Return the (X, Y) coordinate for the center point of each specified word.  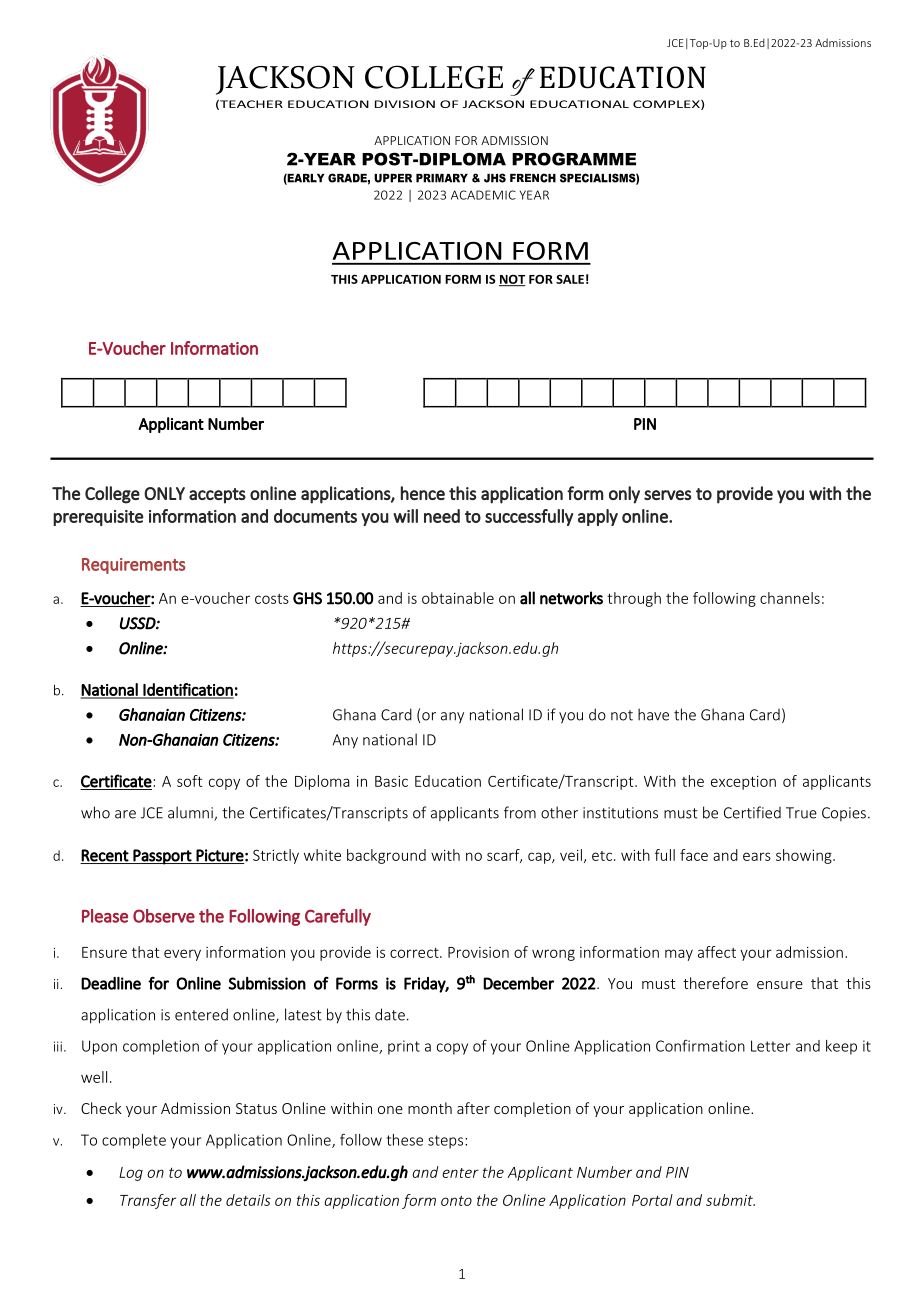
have (653, 714)
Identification (188, 690)
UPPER (393, 178)
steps (447, 1142)
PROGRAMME (574, 159)
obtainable (458, 598)
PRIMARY (442, 178)
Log (131, 1174)
